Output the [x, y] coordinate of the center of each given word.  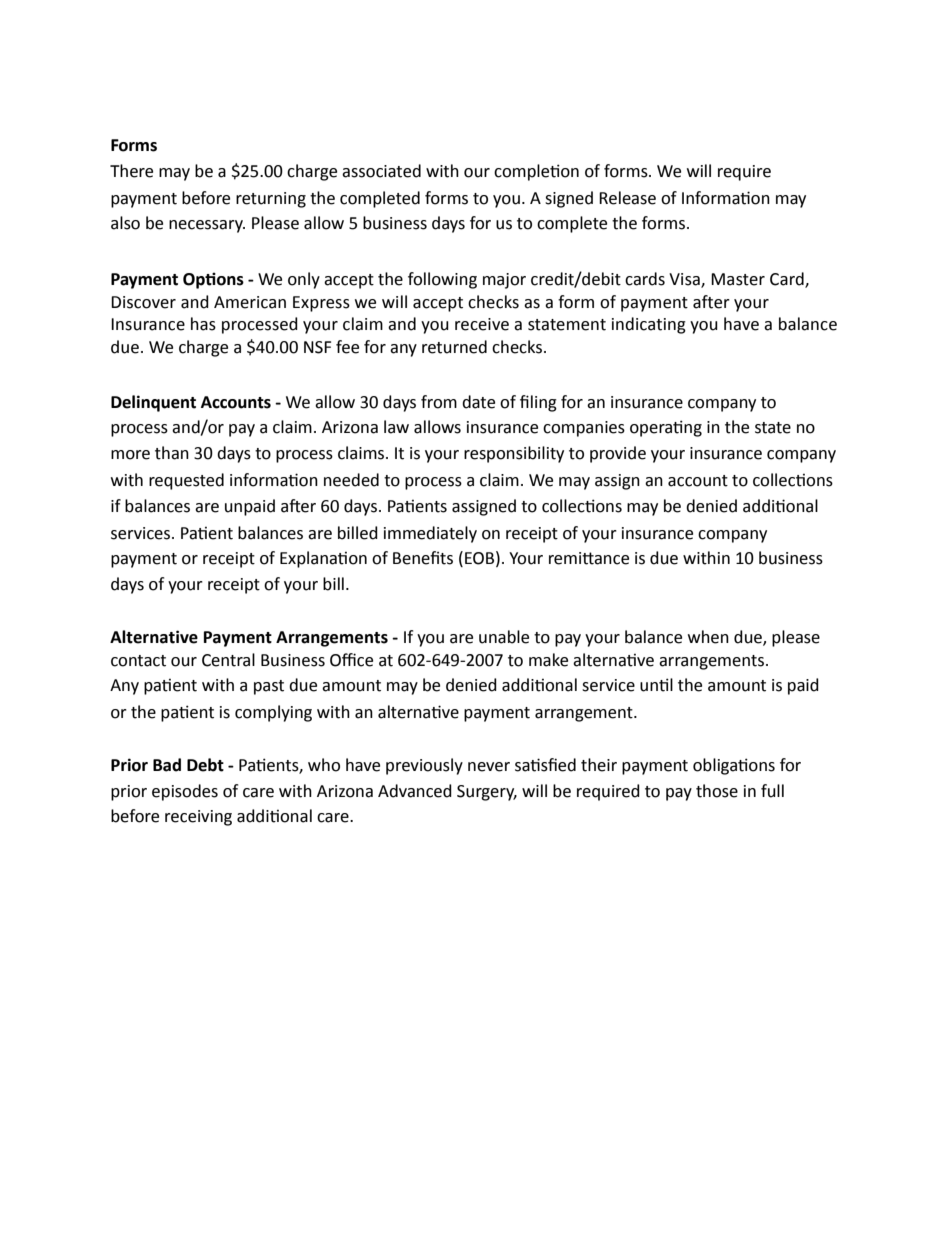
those [717, 791]
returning [271, 200]
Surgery [487, 793]
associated [381, 171]
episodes [185, 792]
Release [627, 198]
